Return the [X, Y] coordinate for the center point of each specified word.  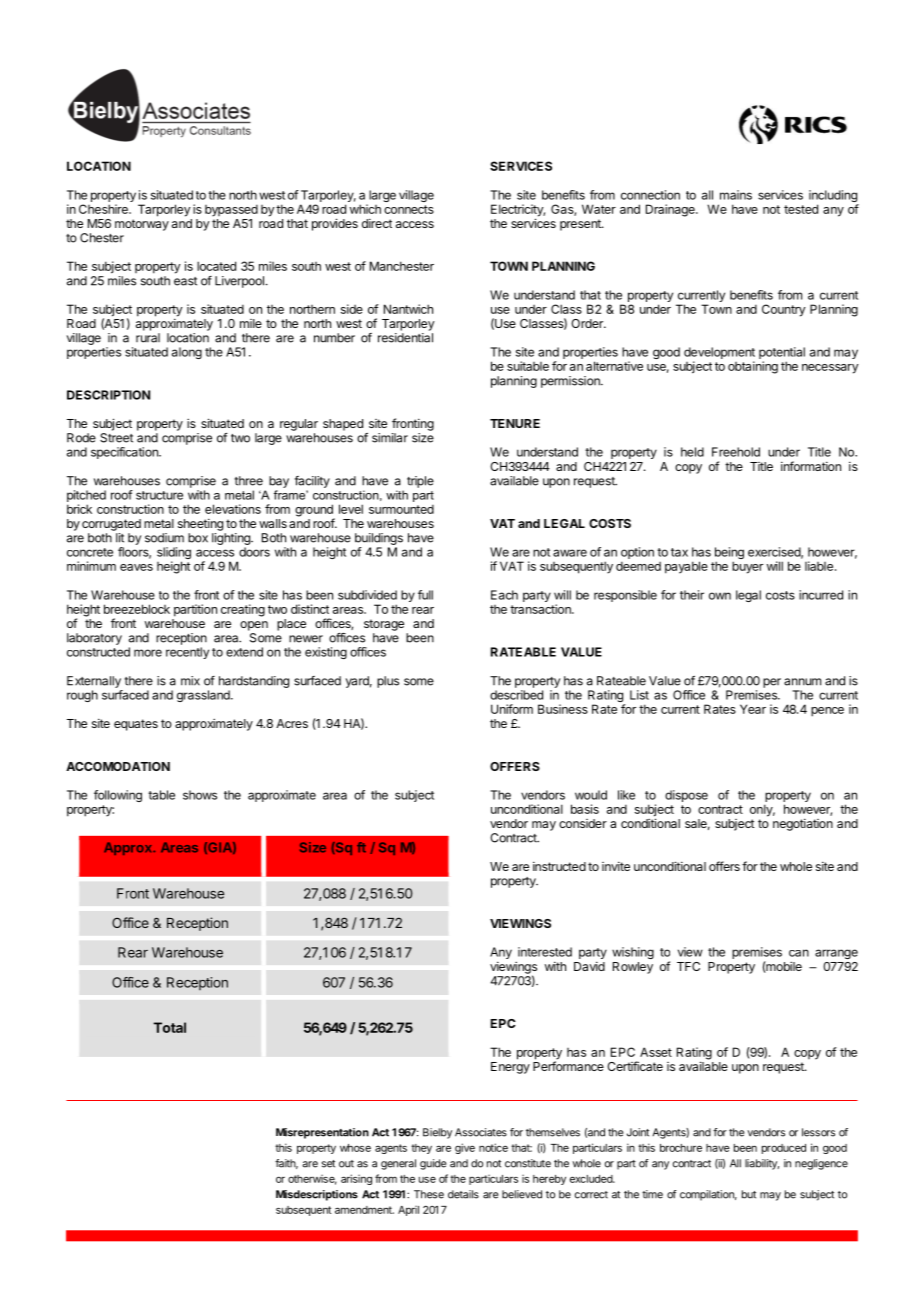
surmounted [401, 509]
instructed [559, 866]
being [729, 554]
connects [409, 209]
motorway [142, 225]
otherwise [312, 1179]
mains [736, 195]
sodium [164, 538]
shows [200, 795]
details [463, 1194]
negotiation [803, 825]
